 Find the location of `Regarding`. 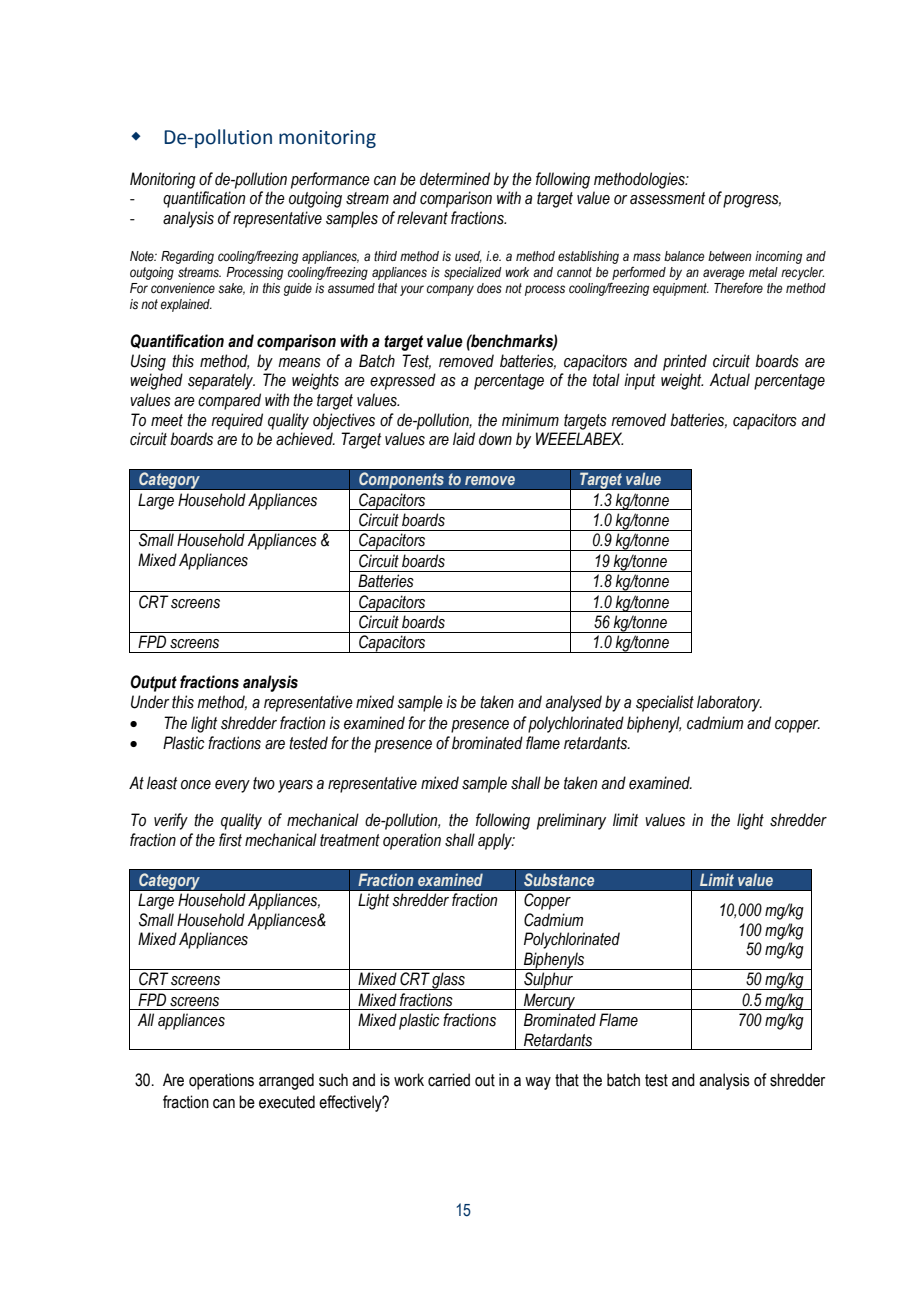

Regarding is located at coordinates (187, 257).
